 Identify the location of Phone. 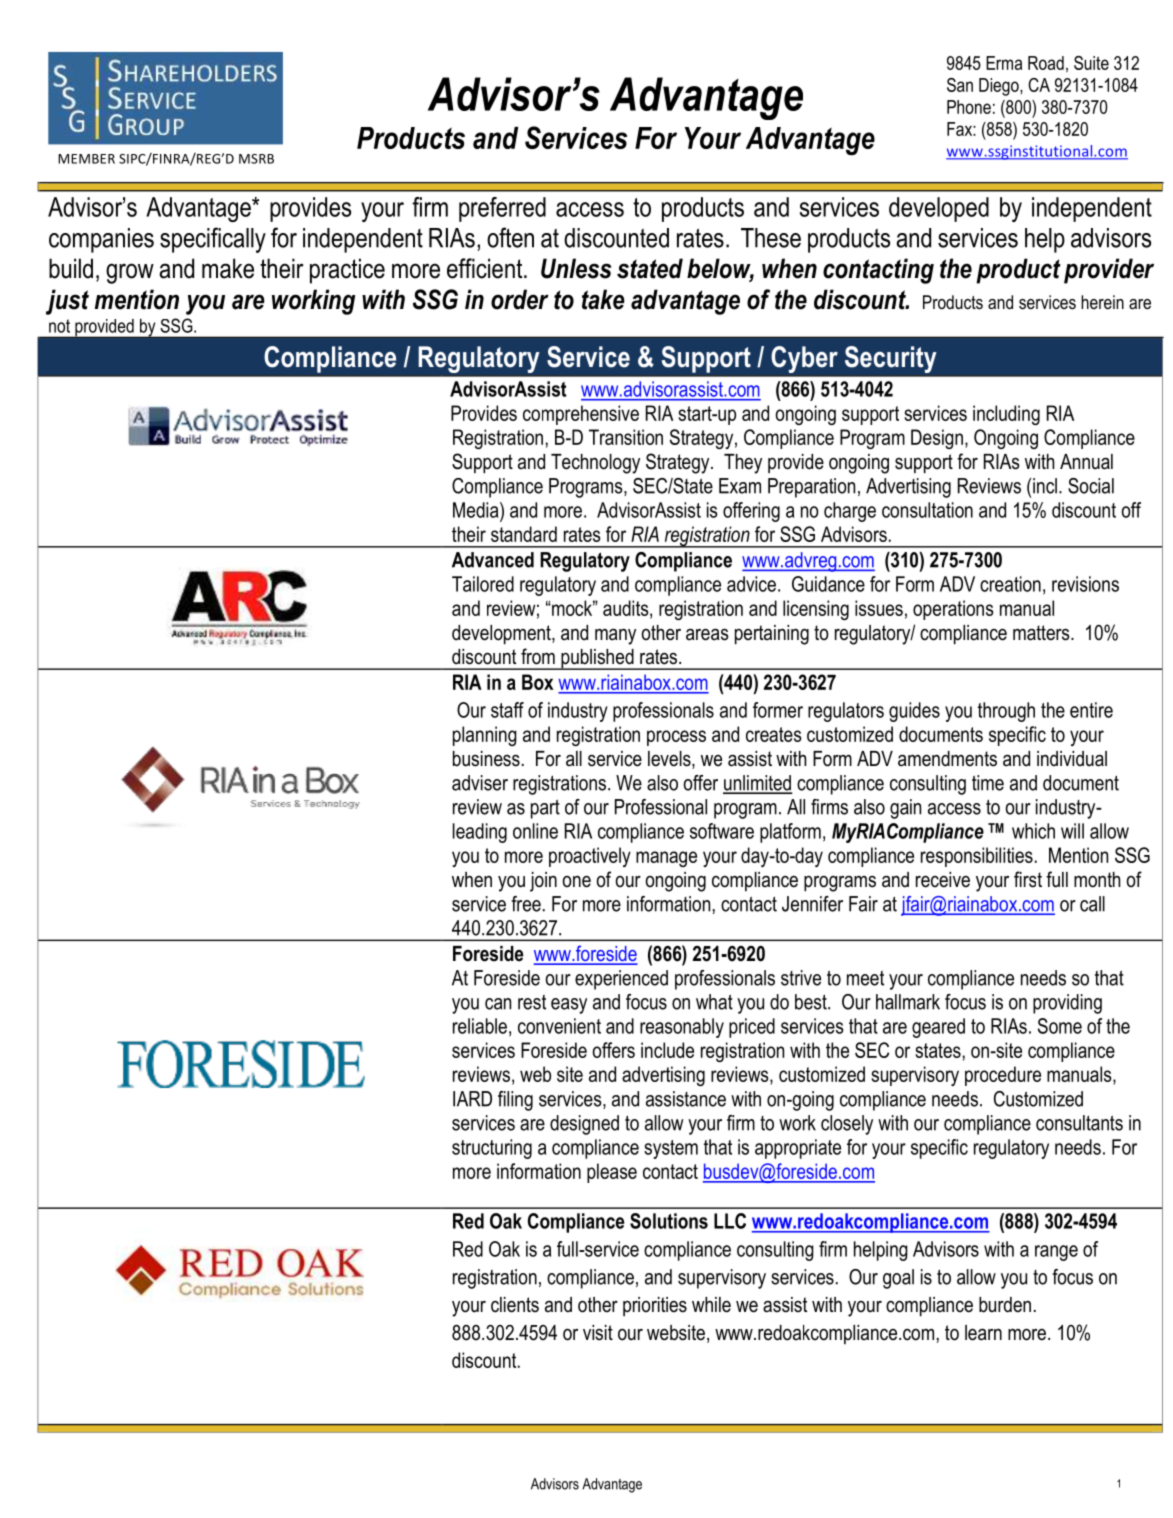
(969, 107).
